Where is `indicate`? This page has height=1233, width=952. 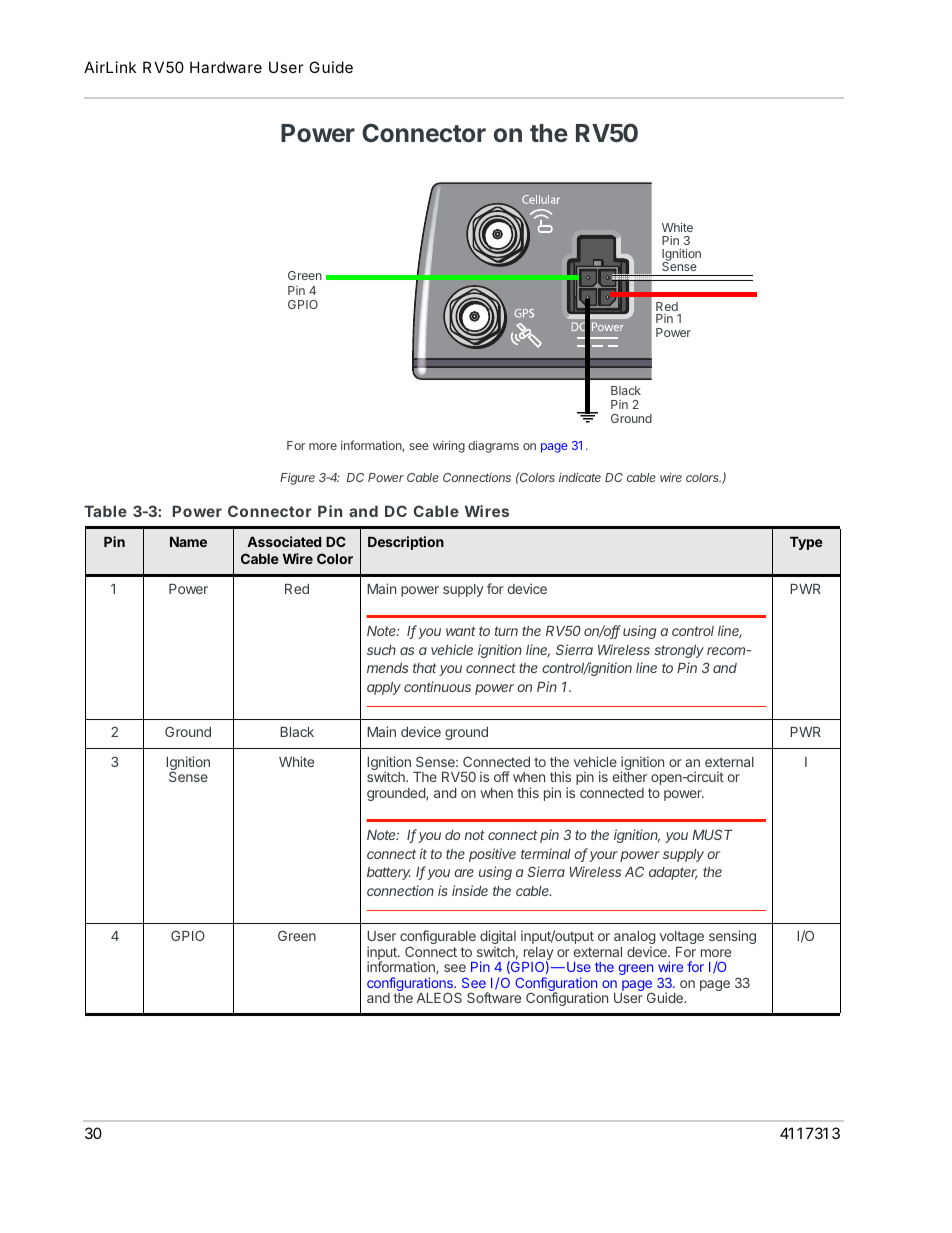 indicate is located at coordinates (580, 477).
